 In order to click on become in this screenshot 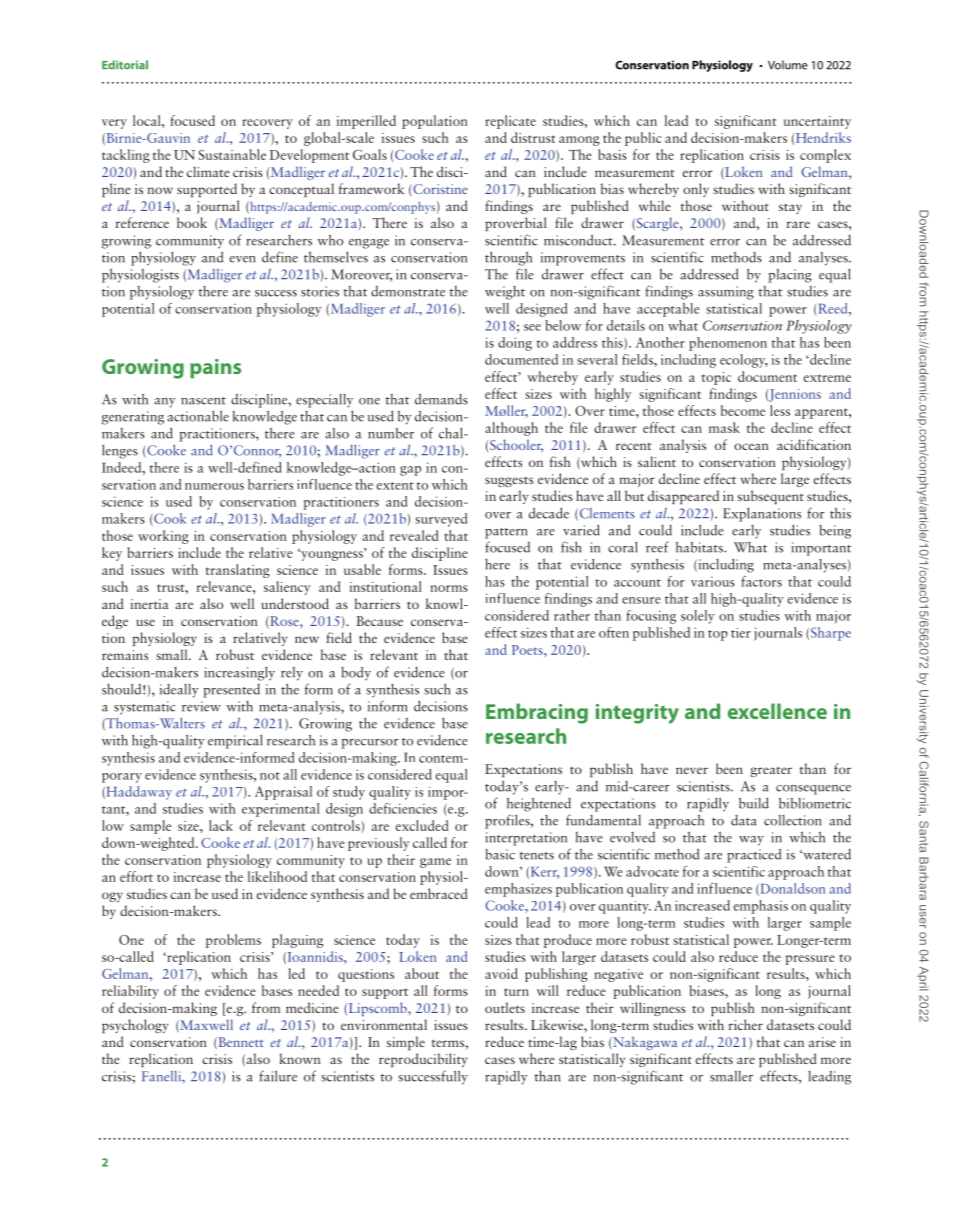, I will do `click(743, 410)`.
